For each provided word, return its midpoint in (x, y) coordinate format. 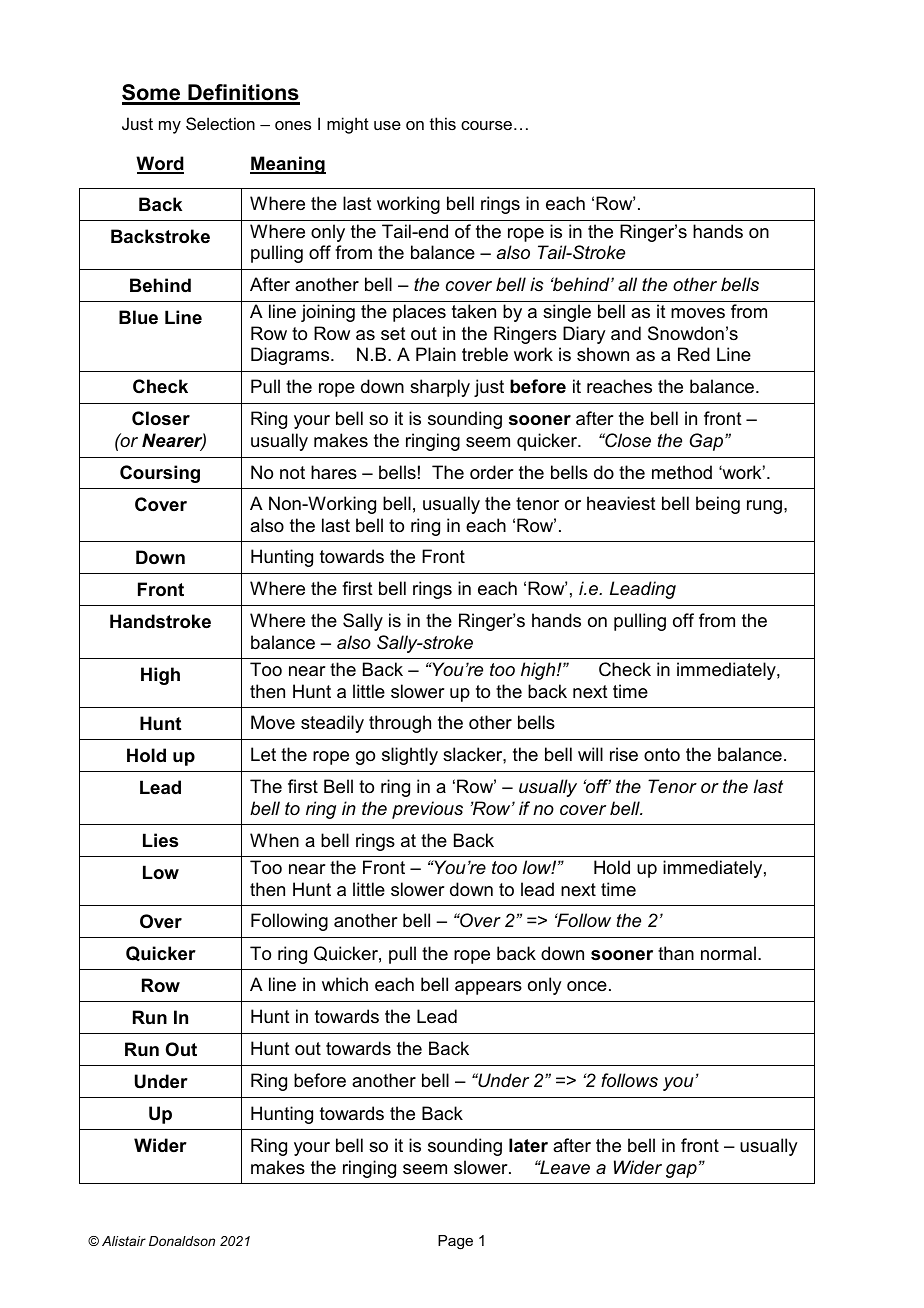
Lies (160, 840)
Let (263, 754)
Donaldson (182, 1241)
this (443, 123)
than (676, 953)
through (400, 724)
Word (160, 164)
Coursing (160, 474)
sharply (440, 388)
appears (488, 988)
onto (662, 754)
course (486, 125)
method (682, 472)
